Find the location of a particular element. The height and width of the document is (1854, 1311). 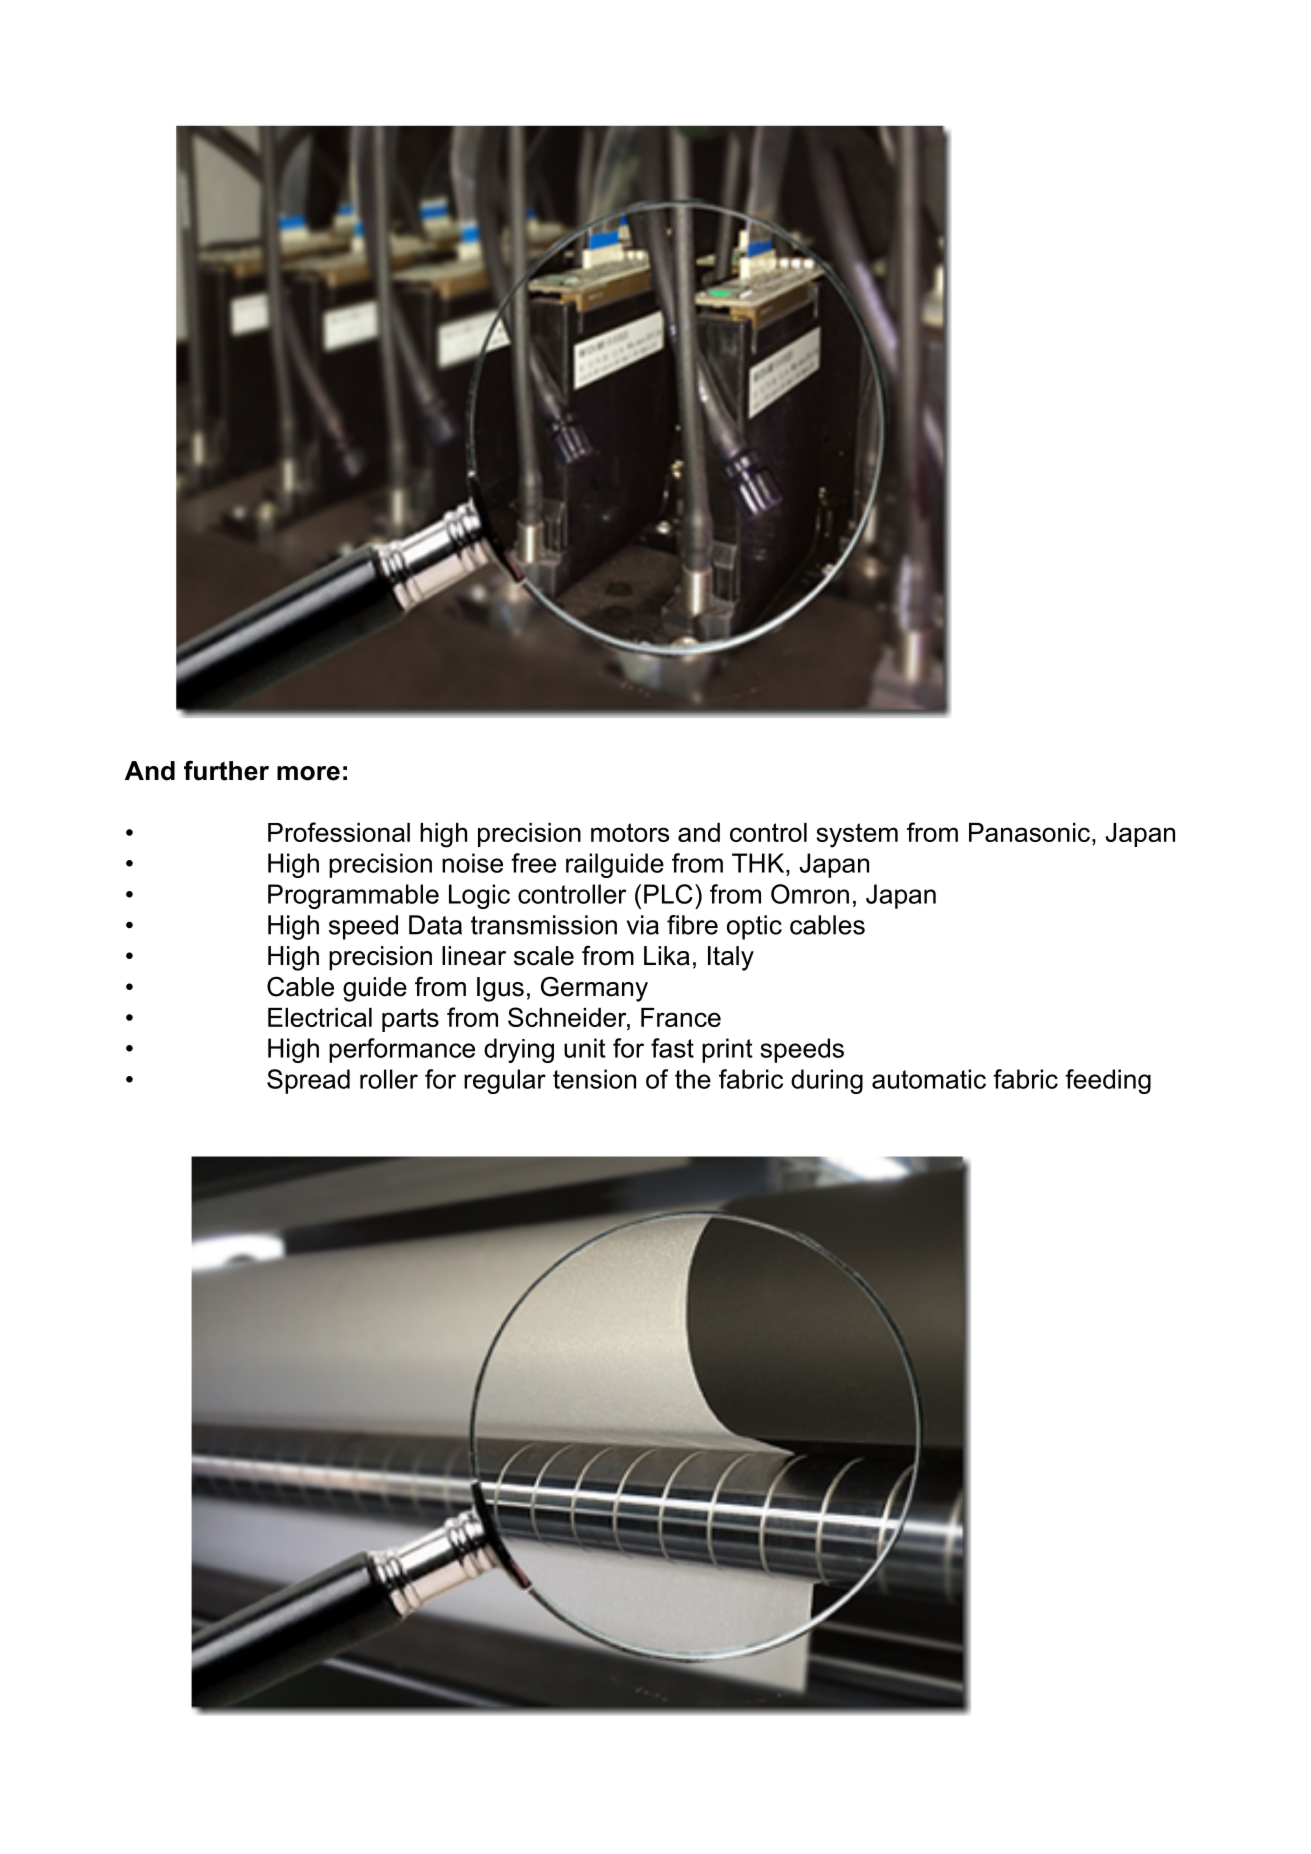

via is located at coordinates (643, 925).
